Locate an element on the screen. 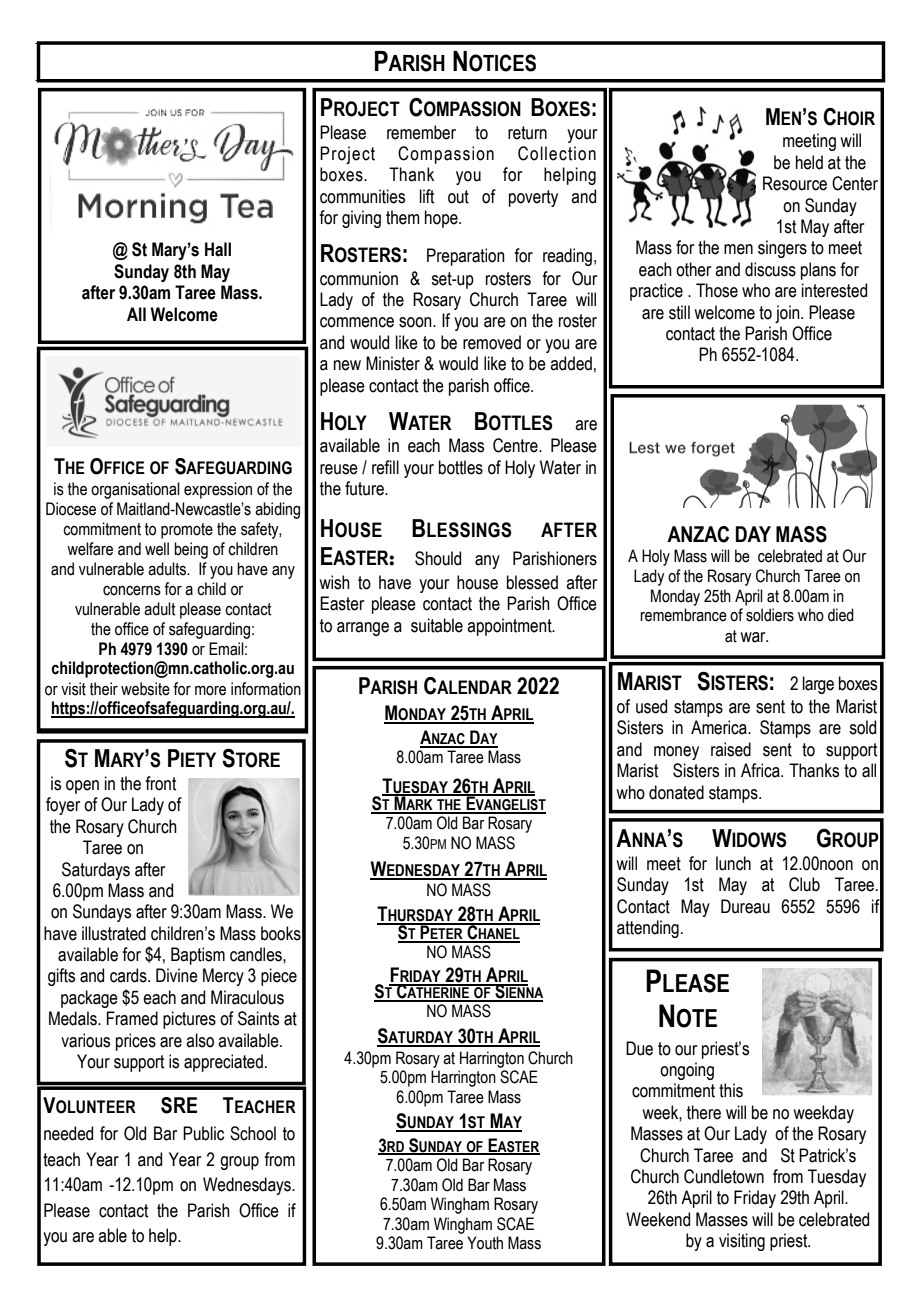 This screenshot has height=1308, width=924. Youth is located at coordinates (485, 1243).
